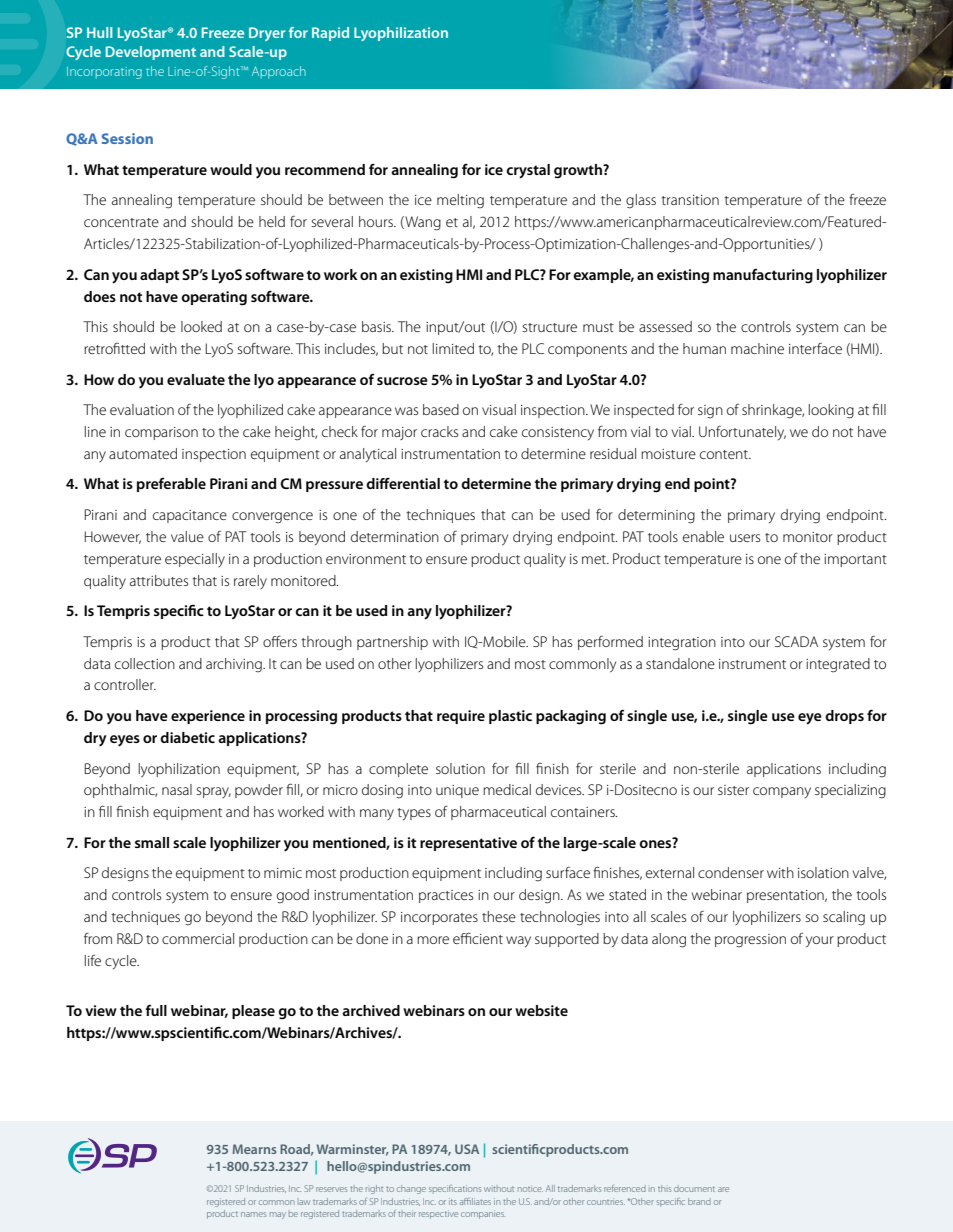  Describe the element at coordinates (757, 348) in the page. I see `machine` at that location.
